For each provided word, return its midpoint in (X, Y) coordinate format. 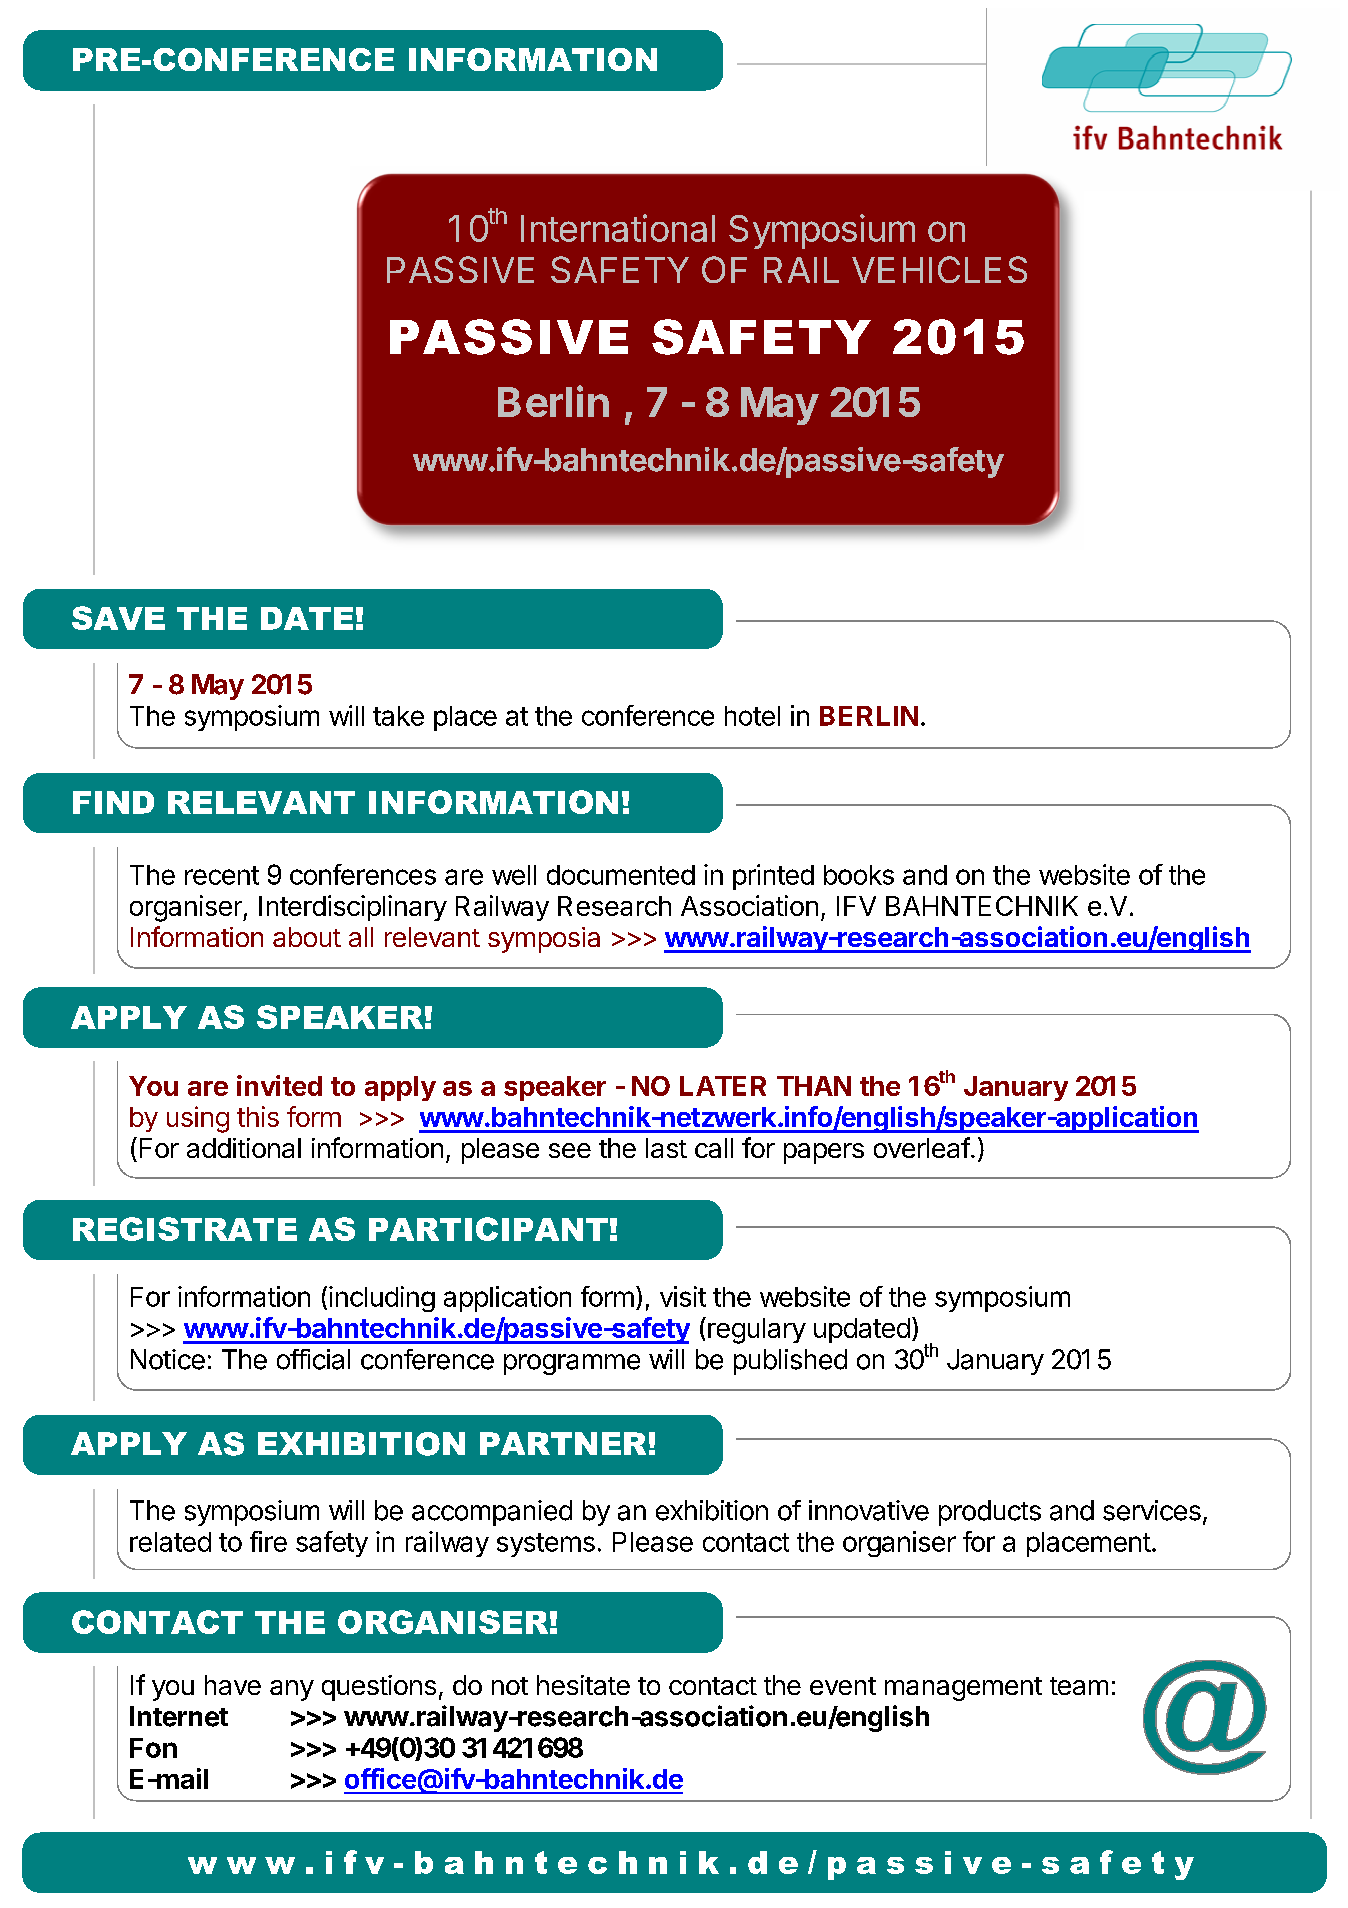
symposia (544, 940)
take (398, 716)
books (859, 875)
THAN (814, 1086)
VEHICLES (939, 269)
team (1079, 1686)
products (990, 1513)
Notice (168, 1359)
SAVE (118, 618)
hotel (752, 716)
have (233, 1685)
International (618, 228)
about (307, 937)
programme (572, 1364)
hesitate (583, 1685)
